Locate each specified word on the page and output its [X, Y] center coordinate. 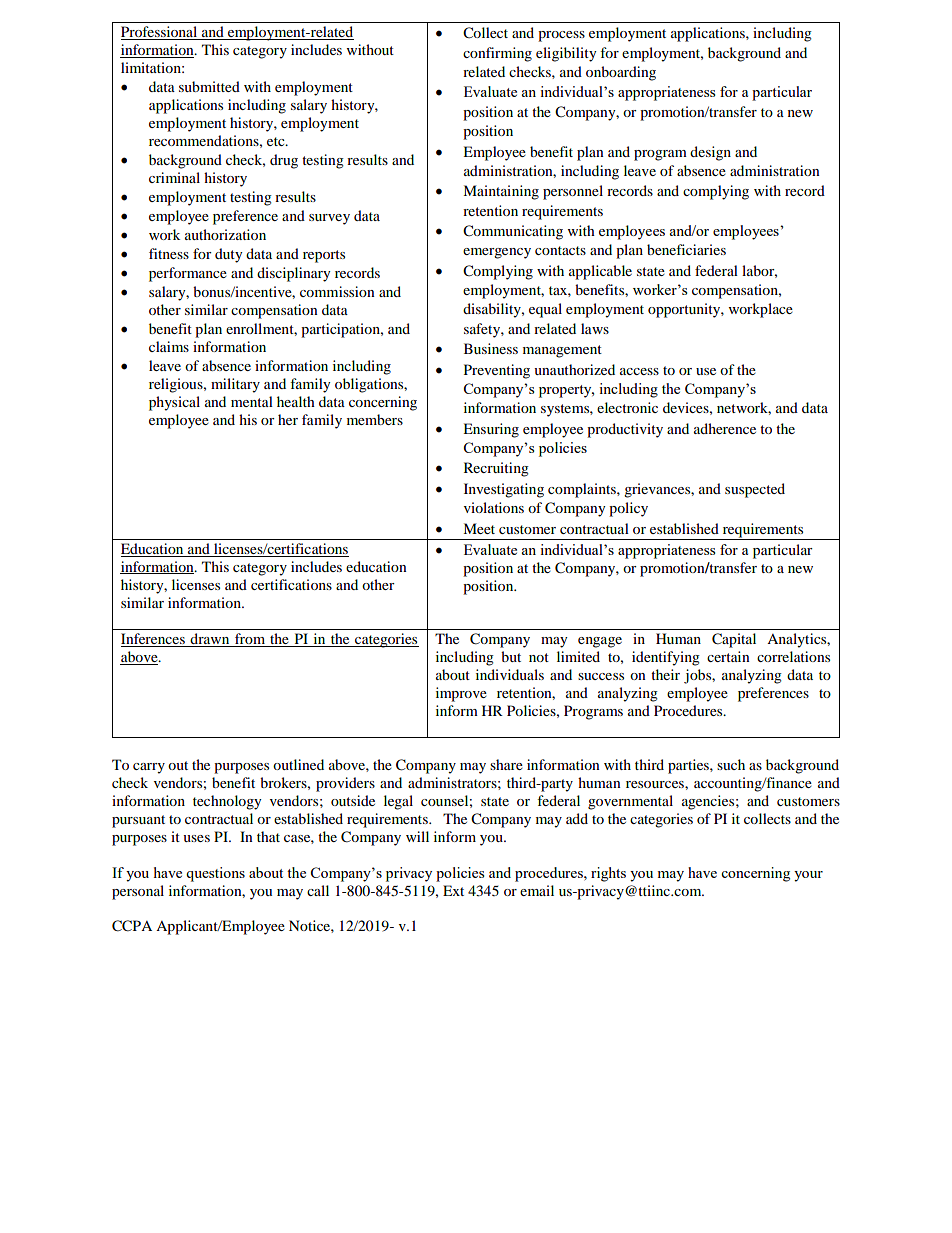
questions [215, 874]
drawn [210, 640]
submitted [209, 86]
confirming [497, 54]
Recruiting [496, 469]
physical [174, 403]
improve [461, 694]
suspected [755, 490]
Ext [453, 890]
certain [728, 656]
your [808, 876]
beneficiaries [686, 249]
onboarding [621, 73]
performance [188, 274]
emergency [497, 253]
